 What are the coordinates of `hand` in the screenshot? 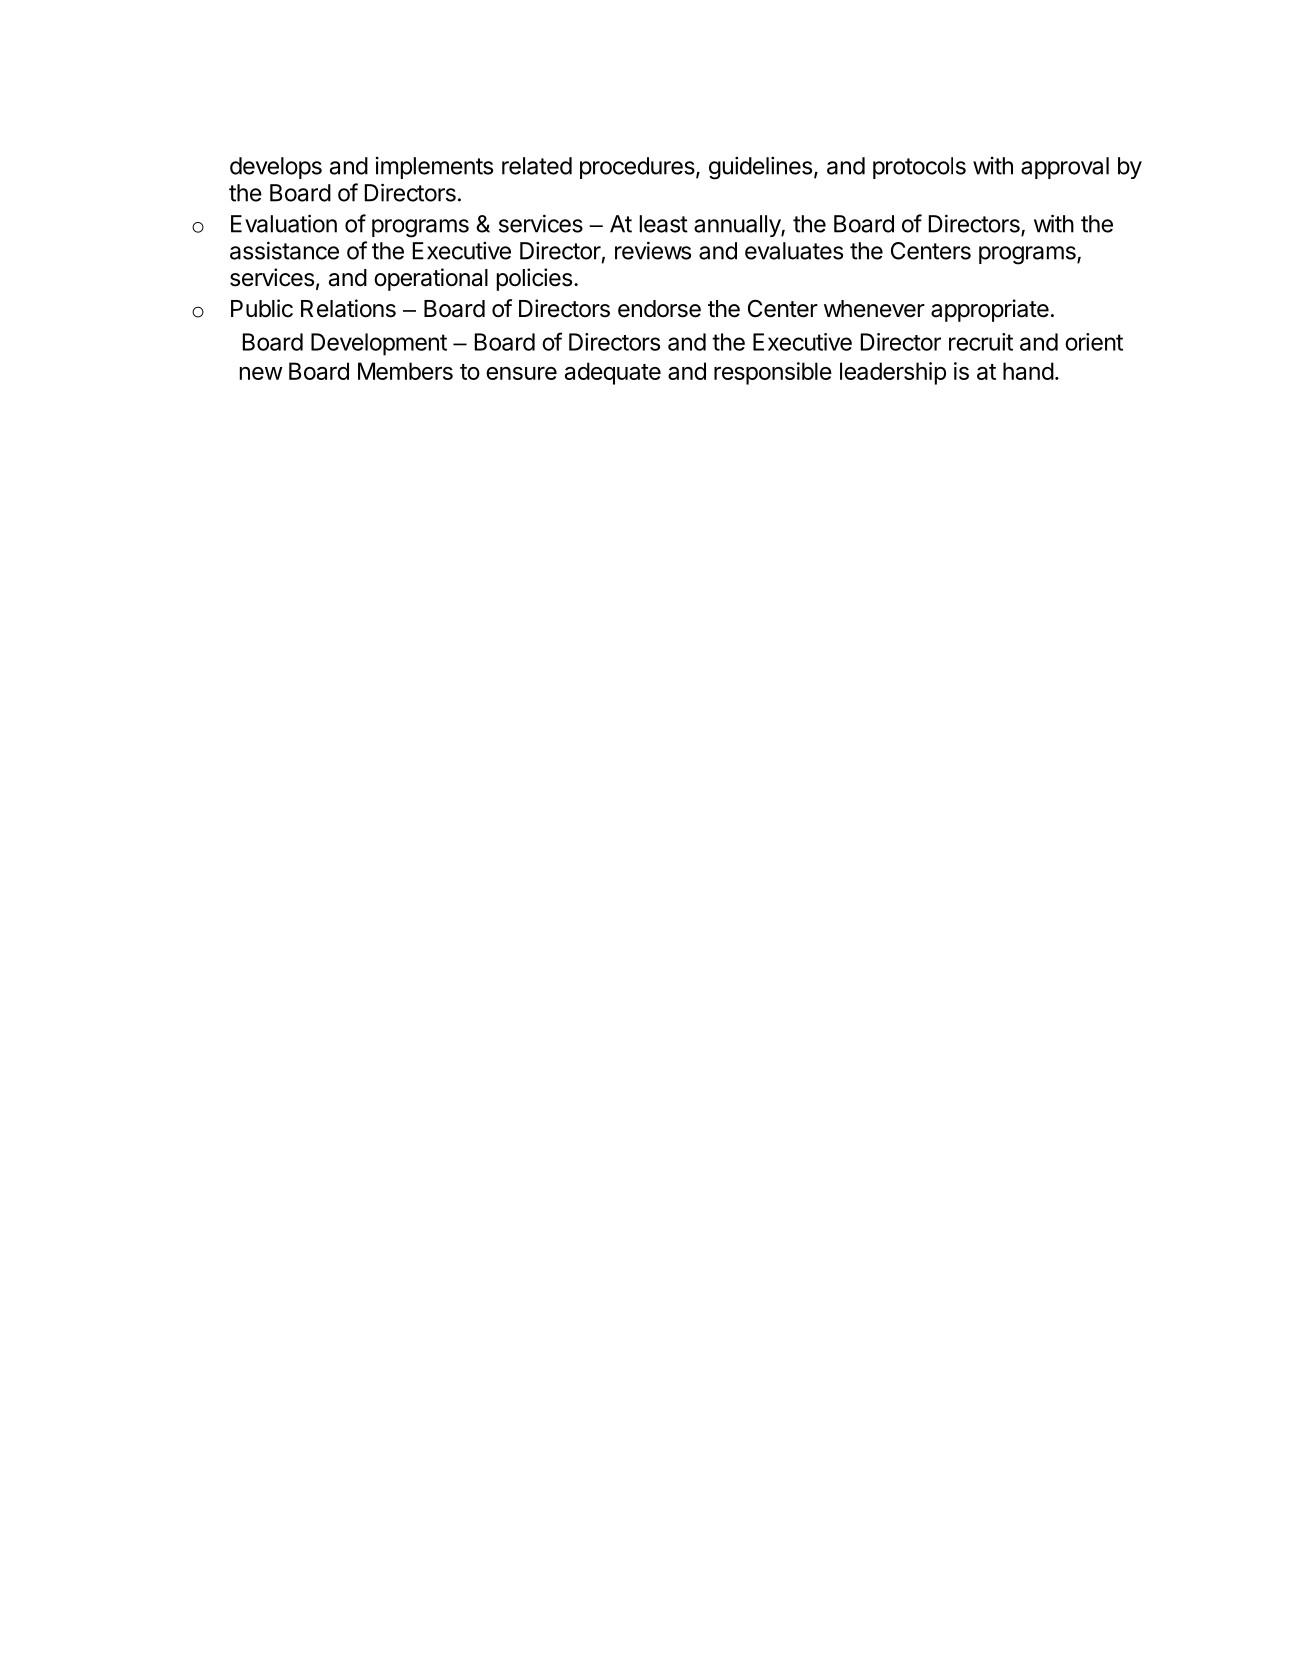 It's located at (1028, 371).
